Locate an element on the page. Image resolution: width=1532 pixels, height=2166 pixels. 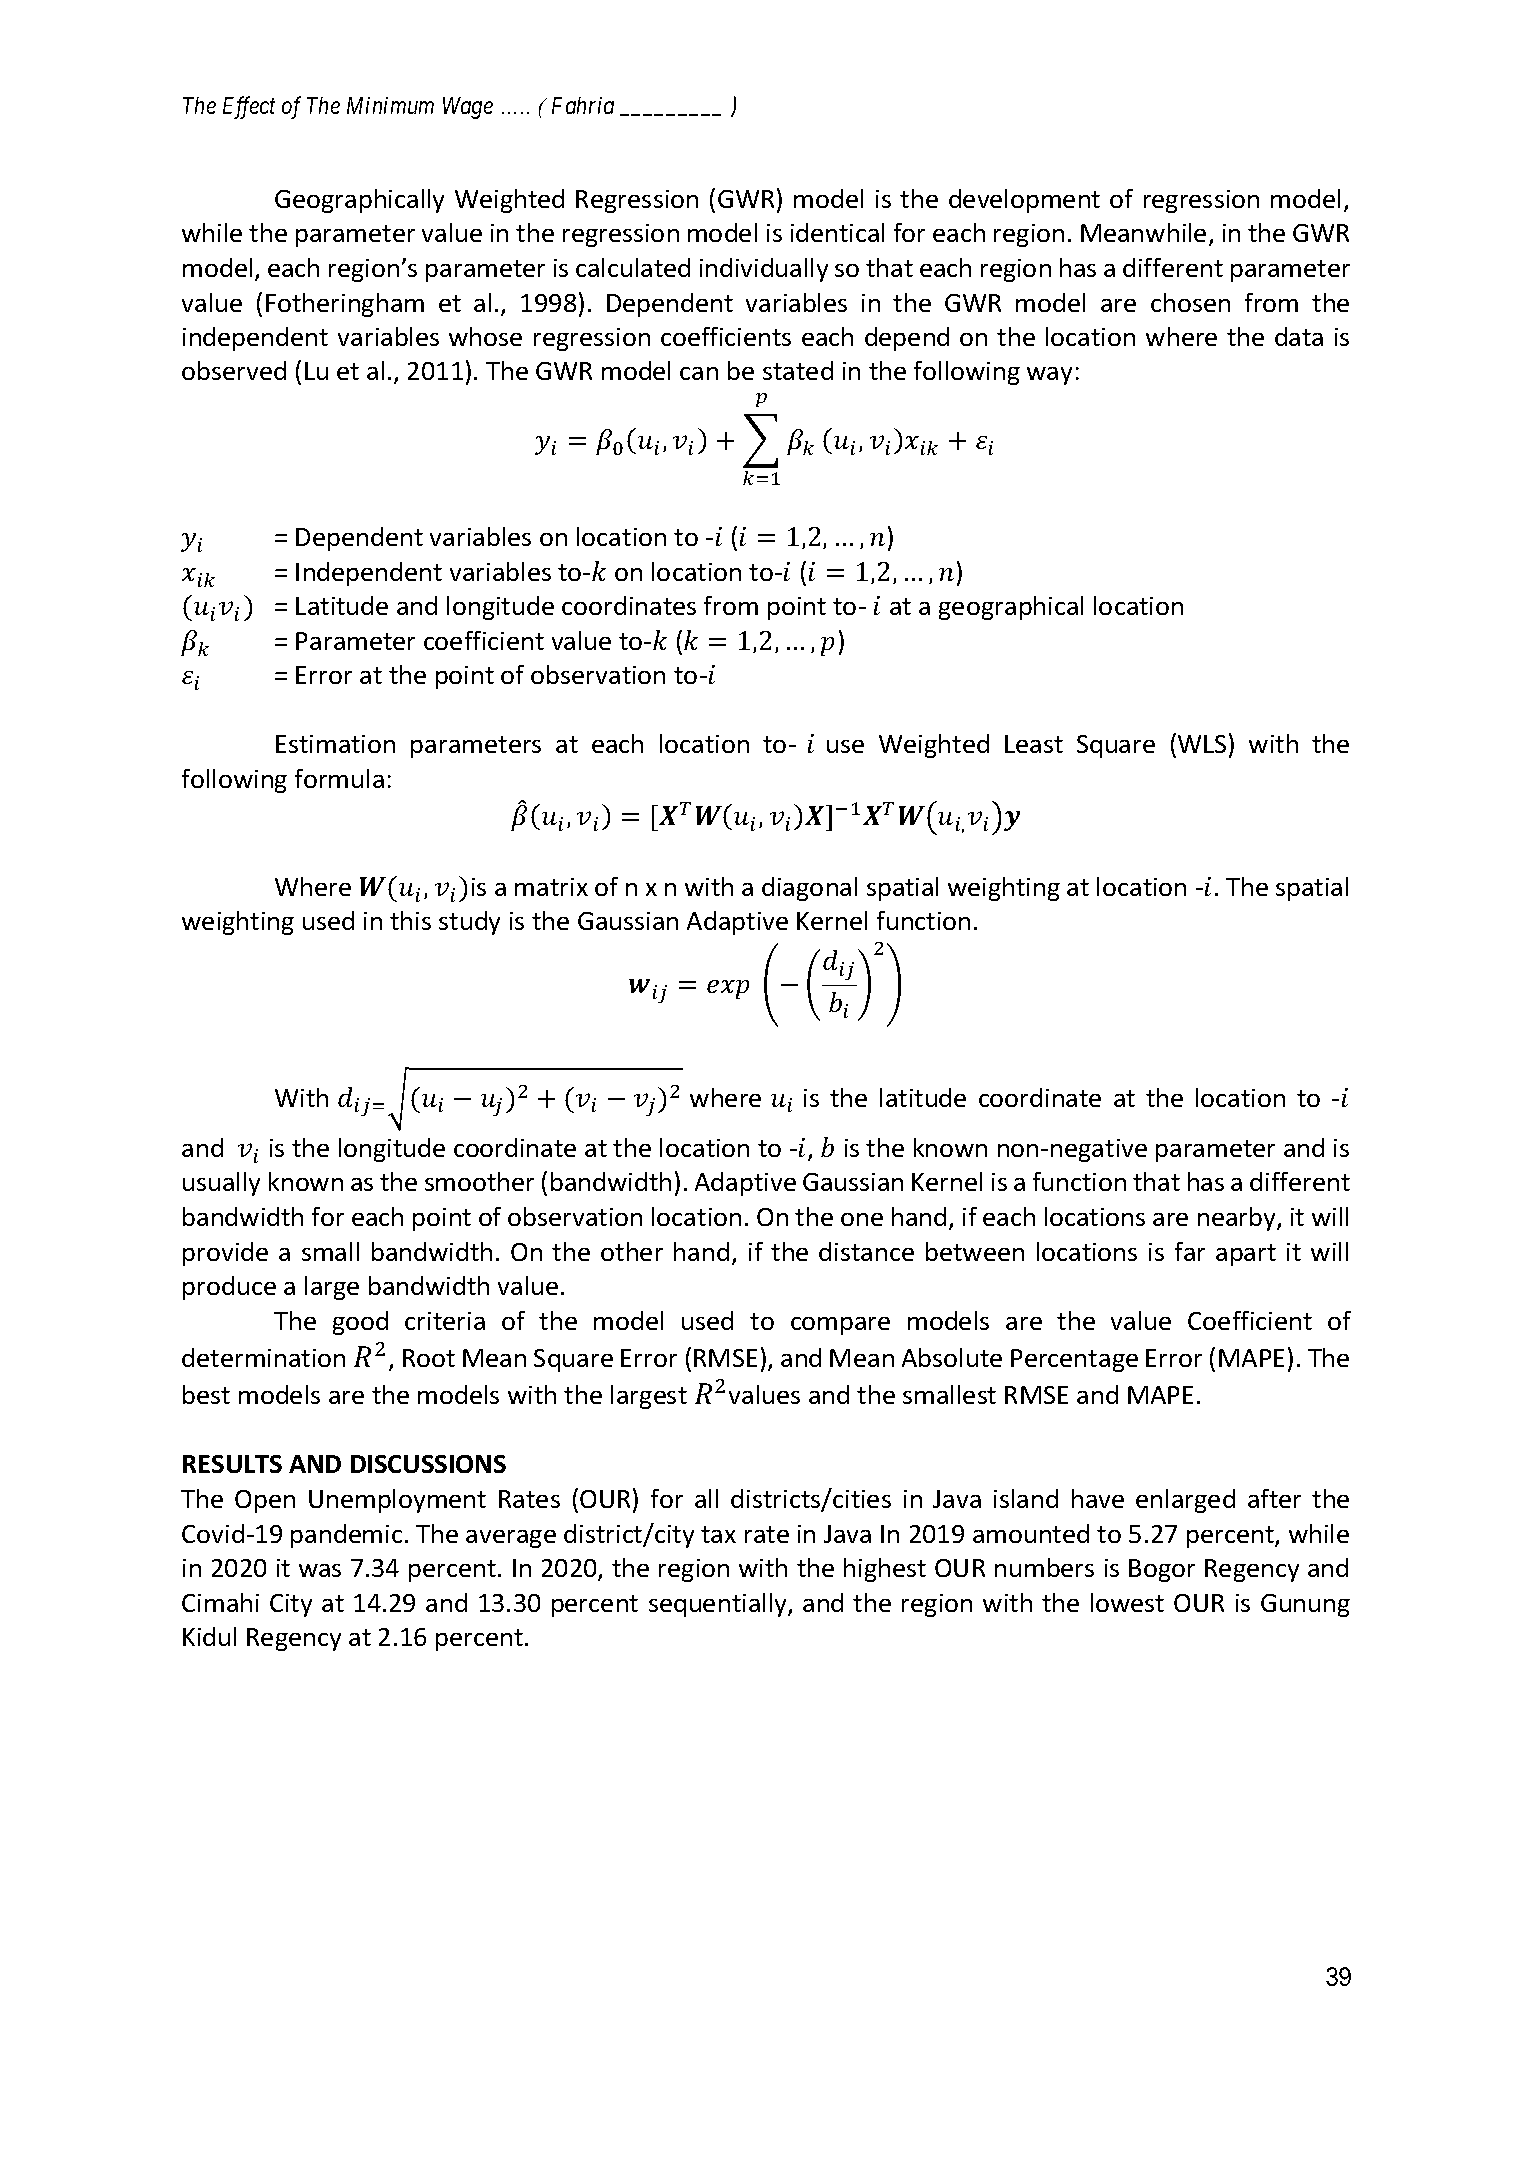
Minimum is located at coordinates (390, 105).
